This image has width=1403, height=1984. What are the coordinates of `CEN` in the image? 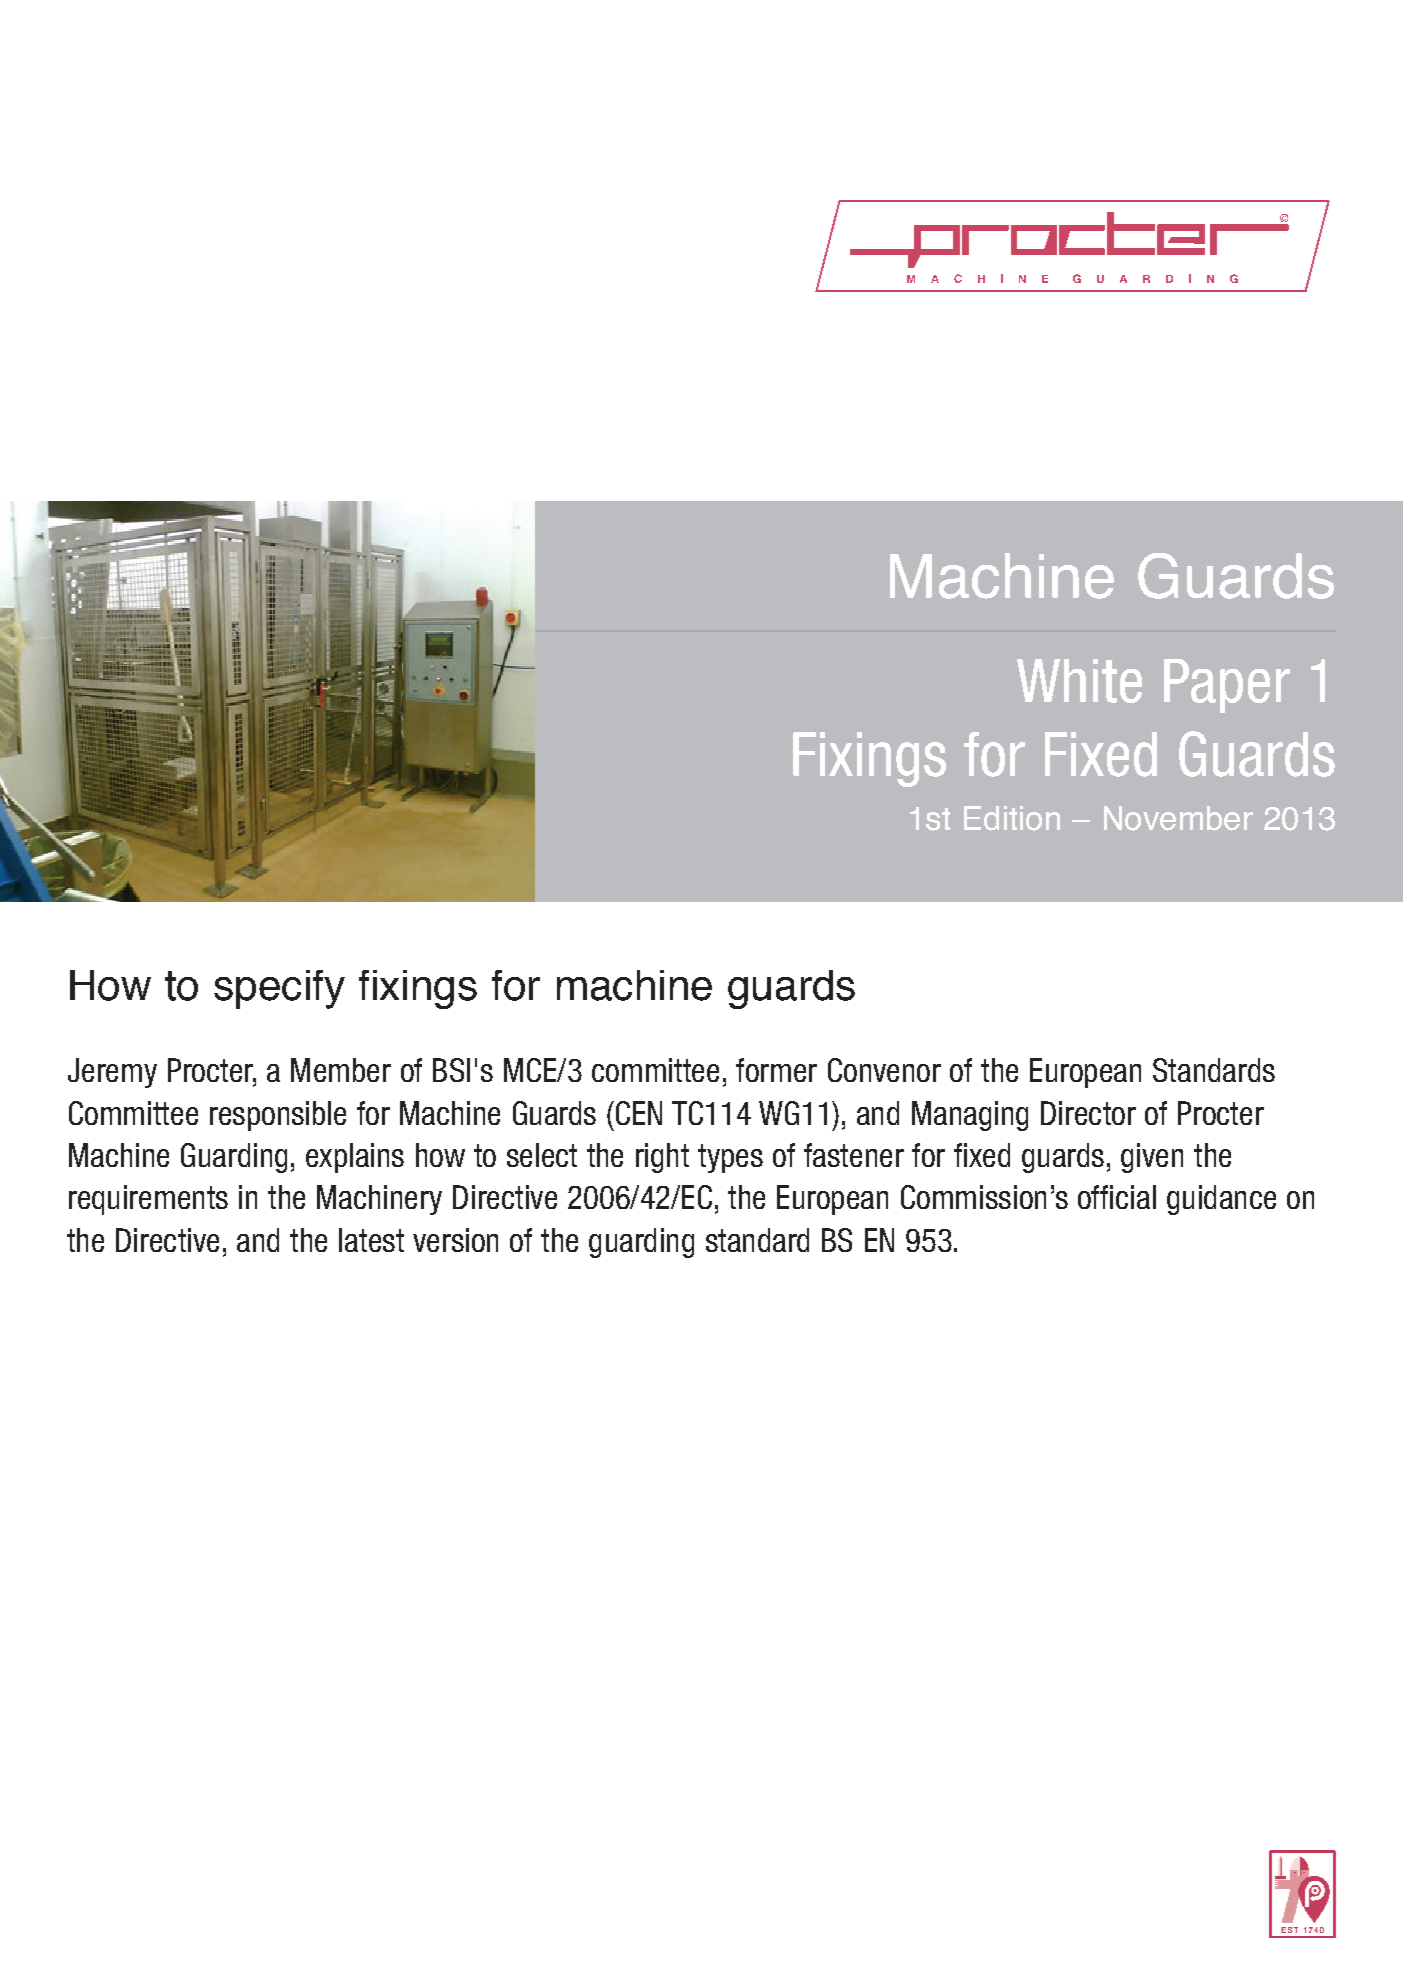 It's located at (637, 1113).
